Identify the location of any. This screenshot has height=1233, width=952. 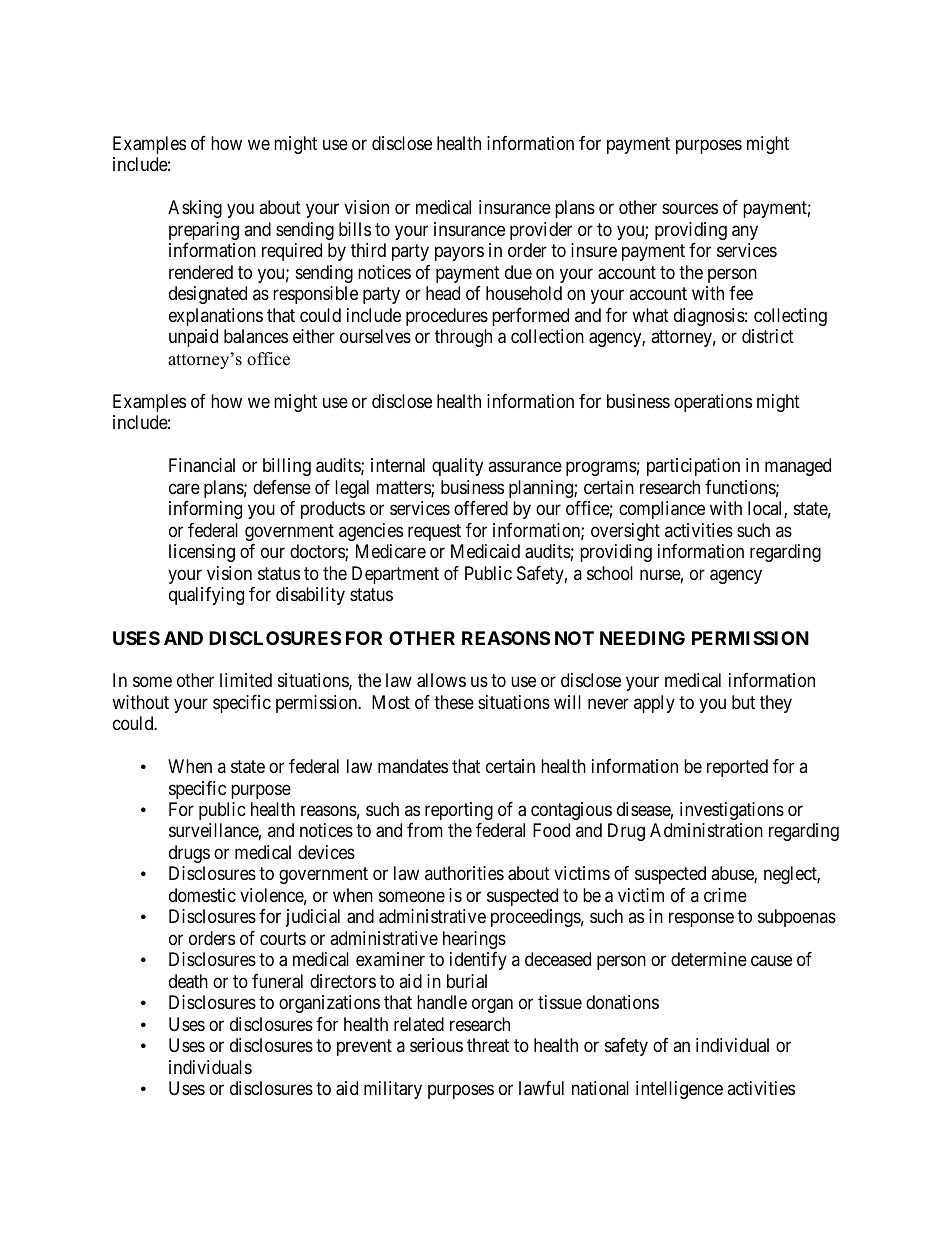
(745, 232).
